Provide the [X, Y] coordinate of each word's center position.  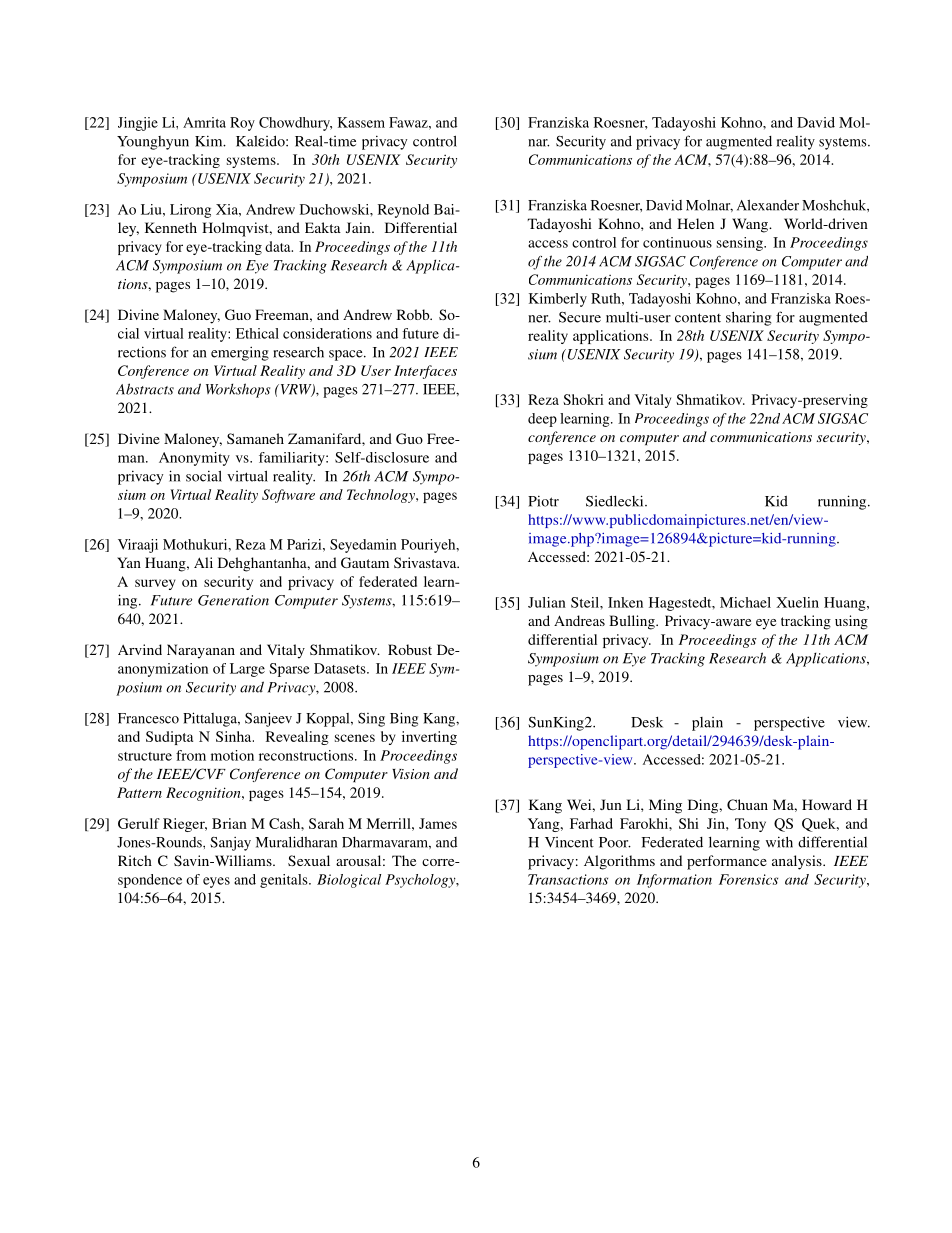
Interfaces [425, 372]
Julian [547, 602]
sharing [748, 318]
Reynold [403, 211]
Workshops [238, 390]
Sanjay [230, 844]
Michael [745, 602]
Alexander [768, 205]
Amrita [204, 122]
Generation [233, 600]
